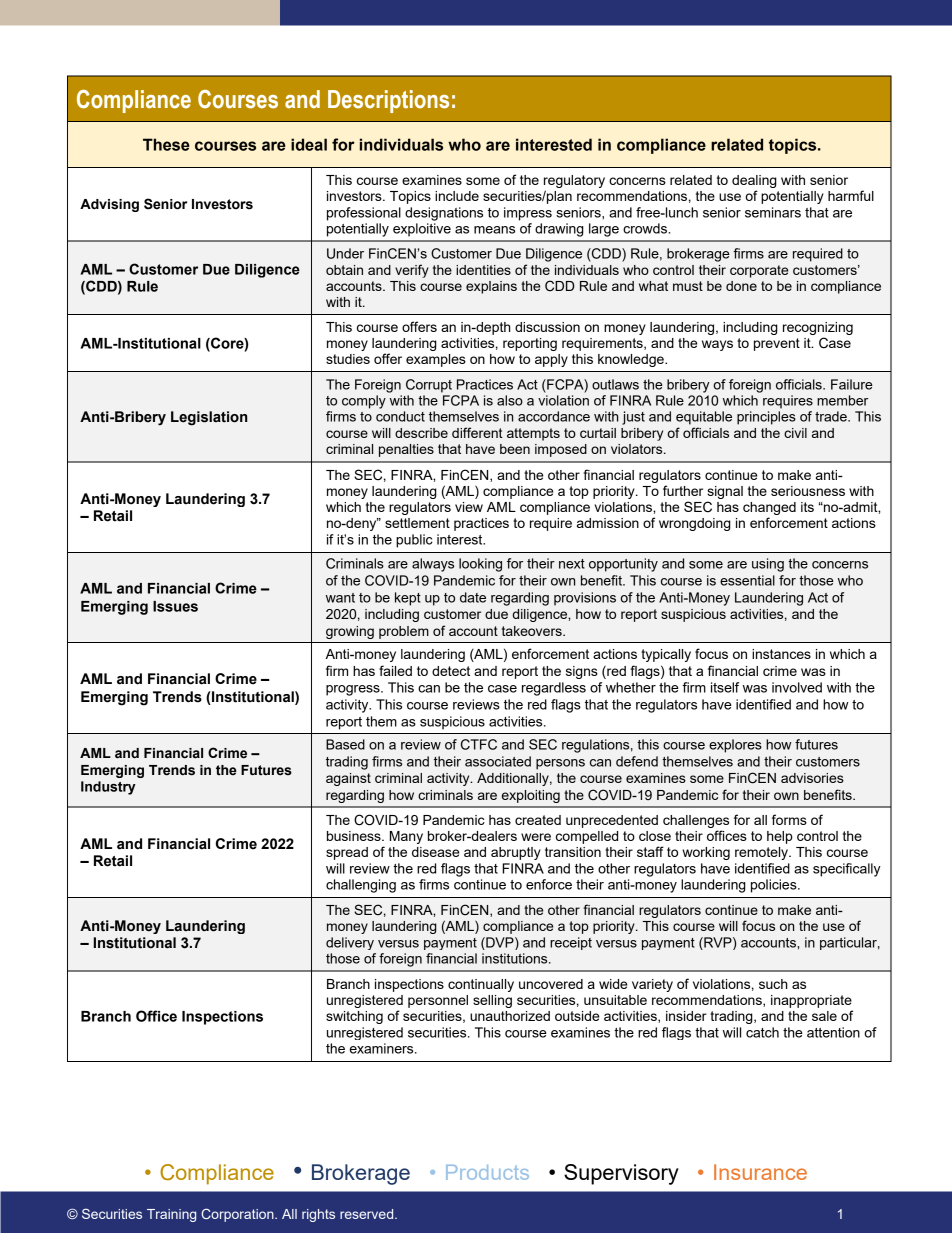 This screenshot has width=952, height=1233. Describe the element at coordinates (457, 196) in the screenshot. I see `include` at that location.
